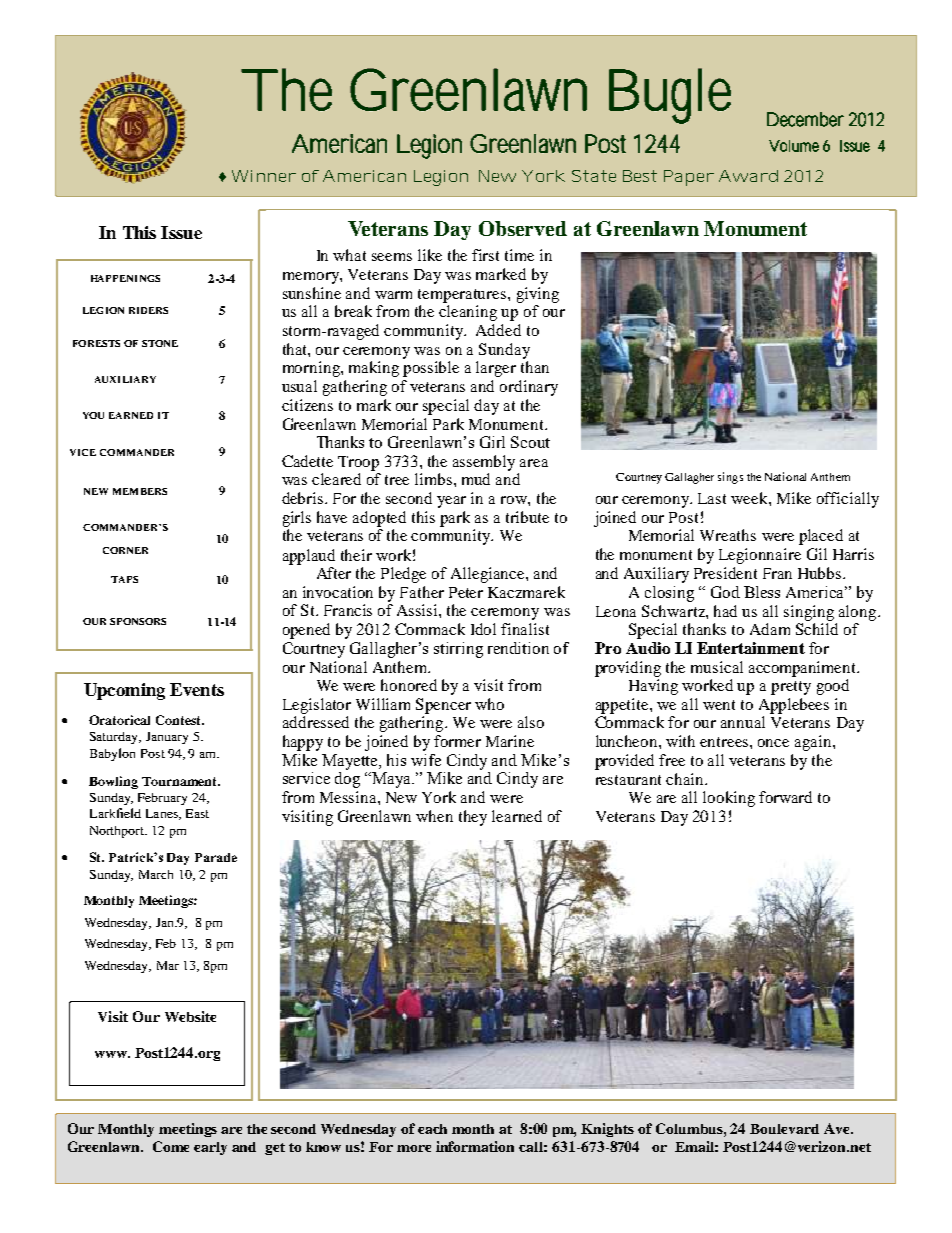 This screenshot has height=1233, width=952. I want to click on information, so click(475, 1146).
